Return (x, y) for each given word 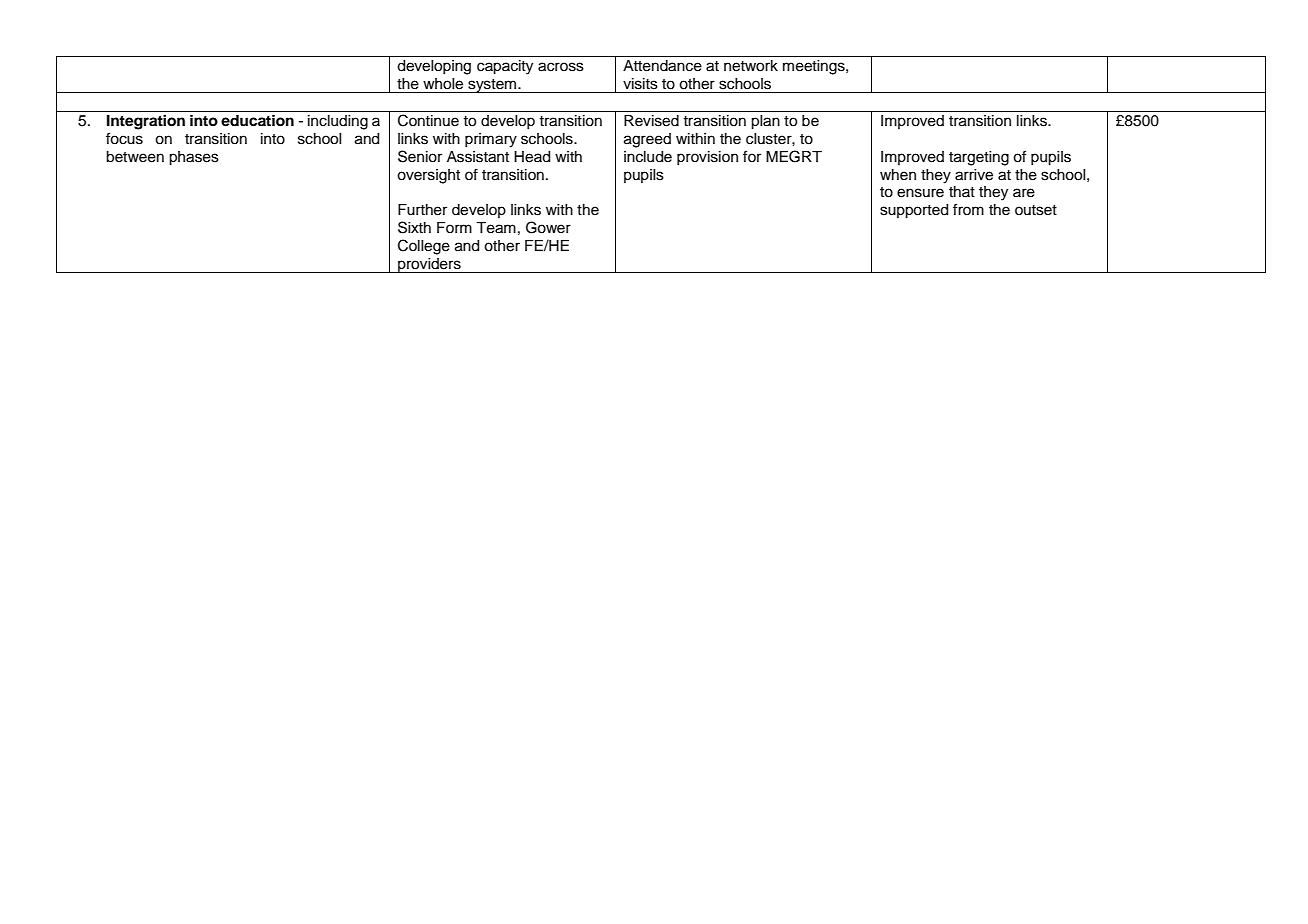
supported (914, 211)
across (561, 67)
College (424, 247)
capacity (505, 67)
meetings (815, 67)
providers (429, 265)
